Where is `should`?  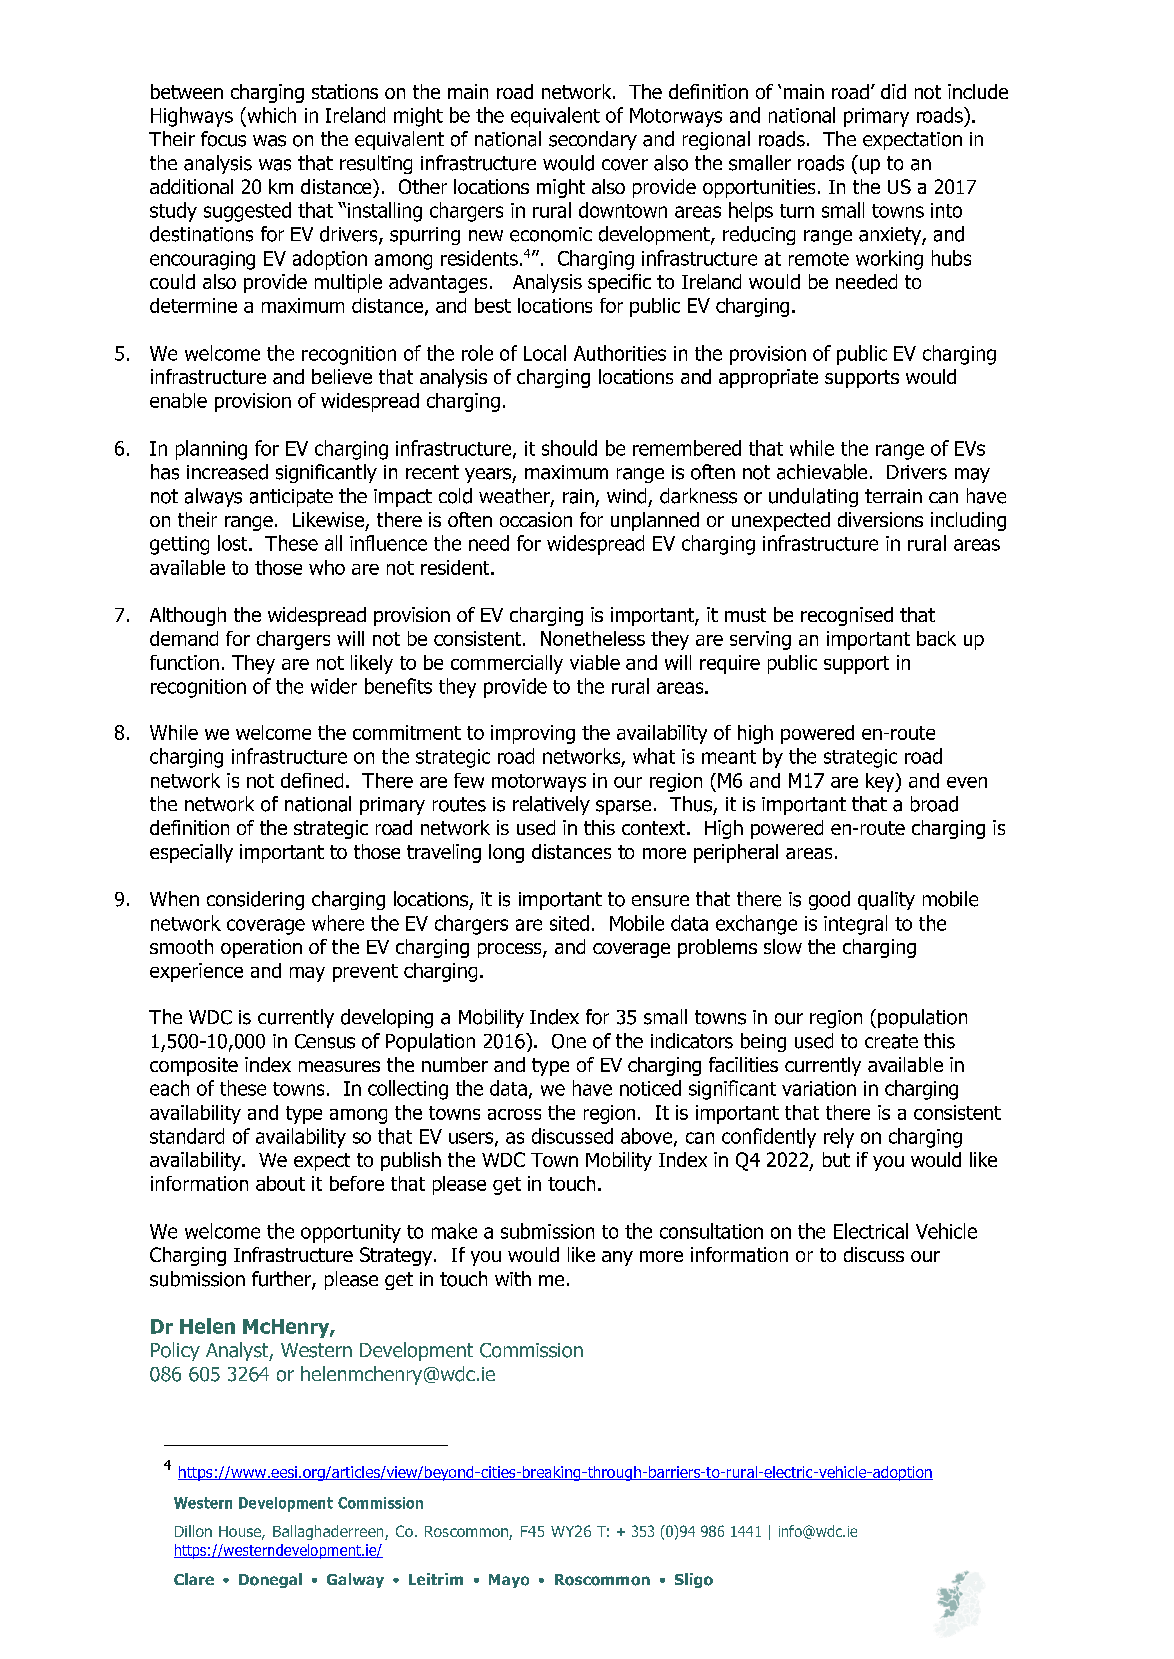 should is located at coordinates (569, 448).
